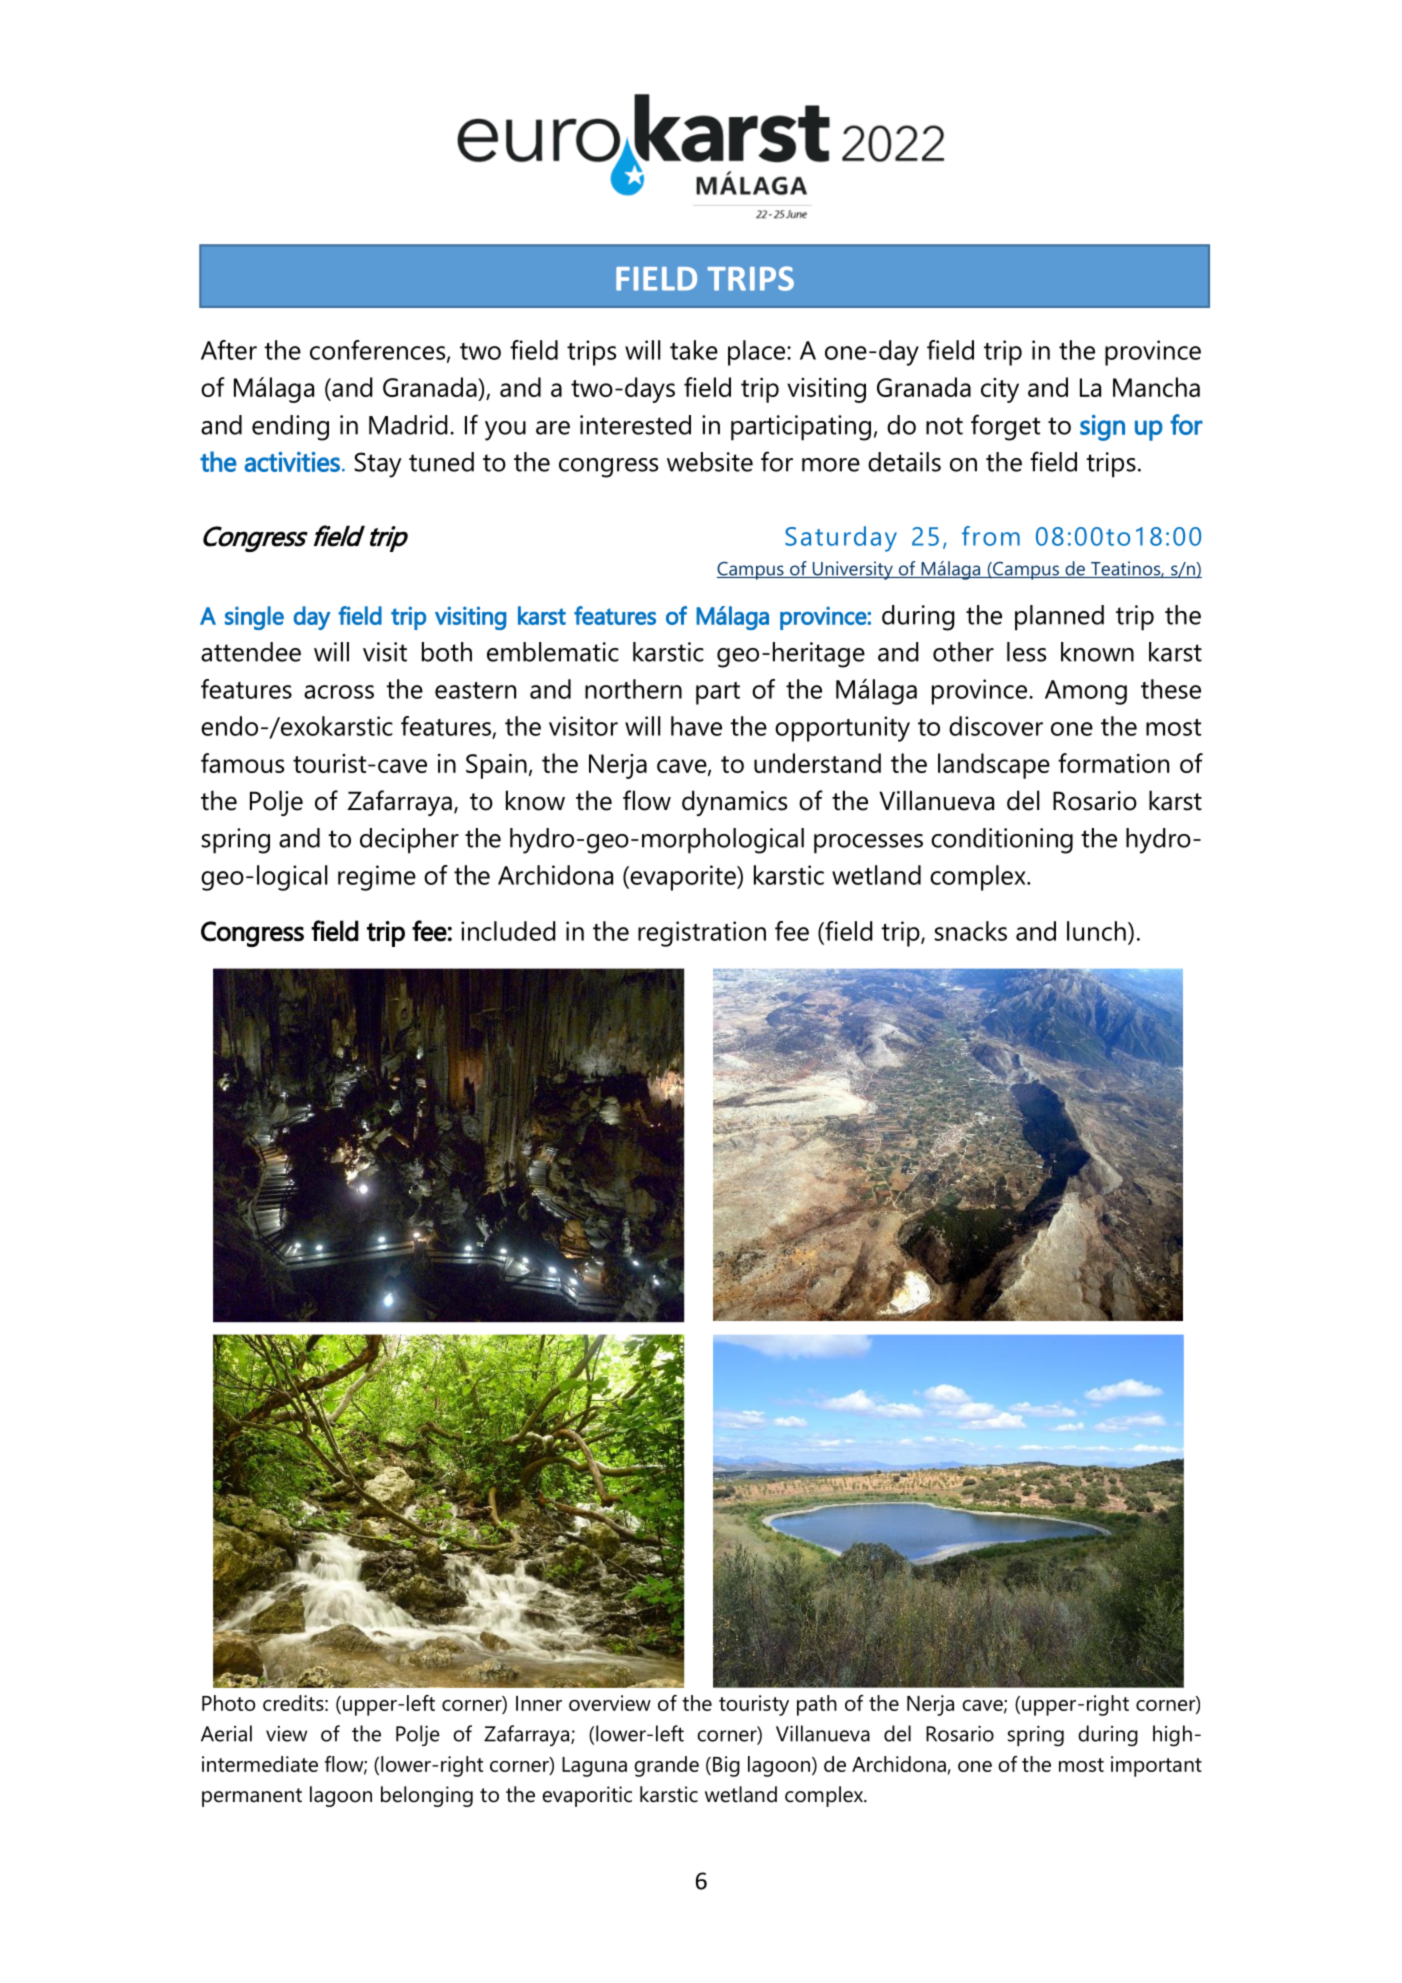 The height and width of the screenshot is (1983, 1402). Describe the element at coordinates (694, 350) in the screenshot. I see `take` at that location.
